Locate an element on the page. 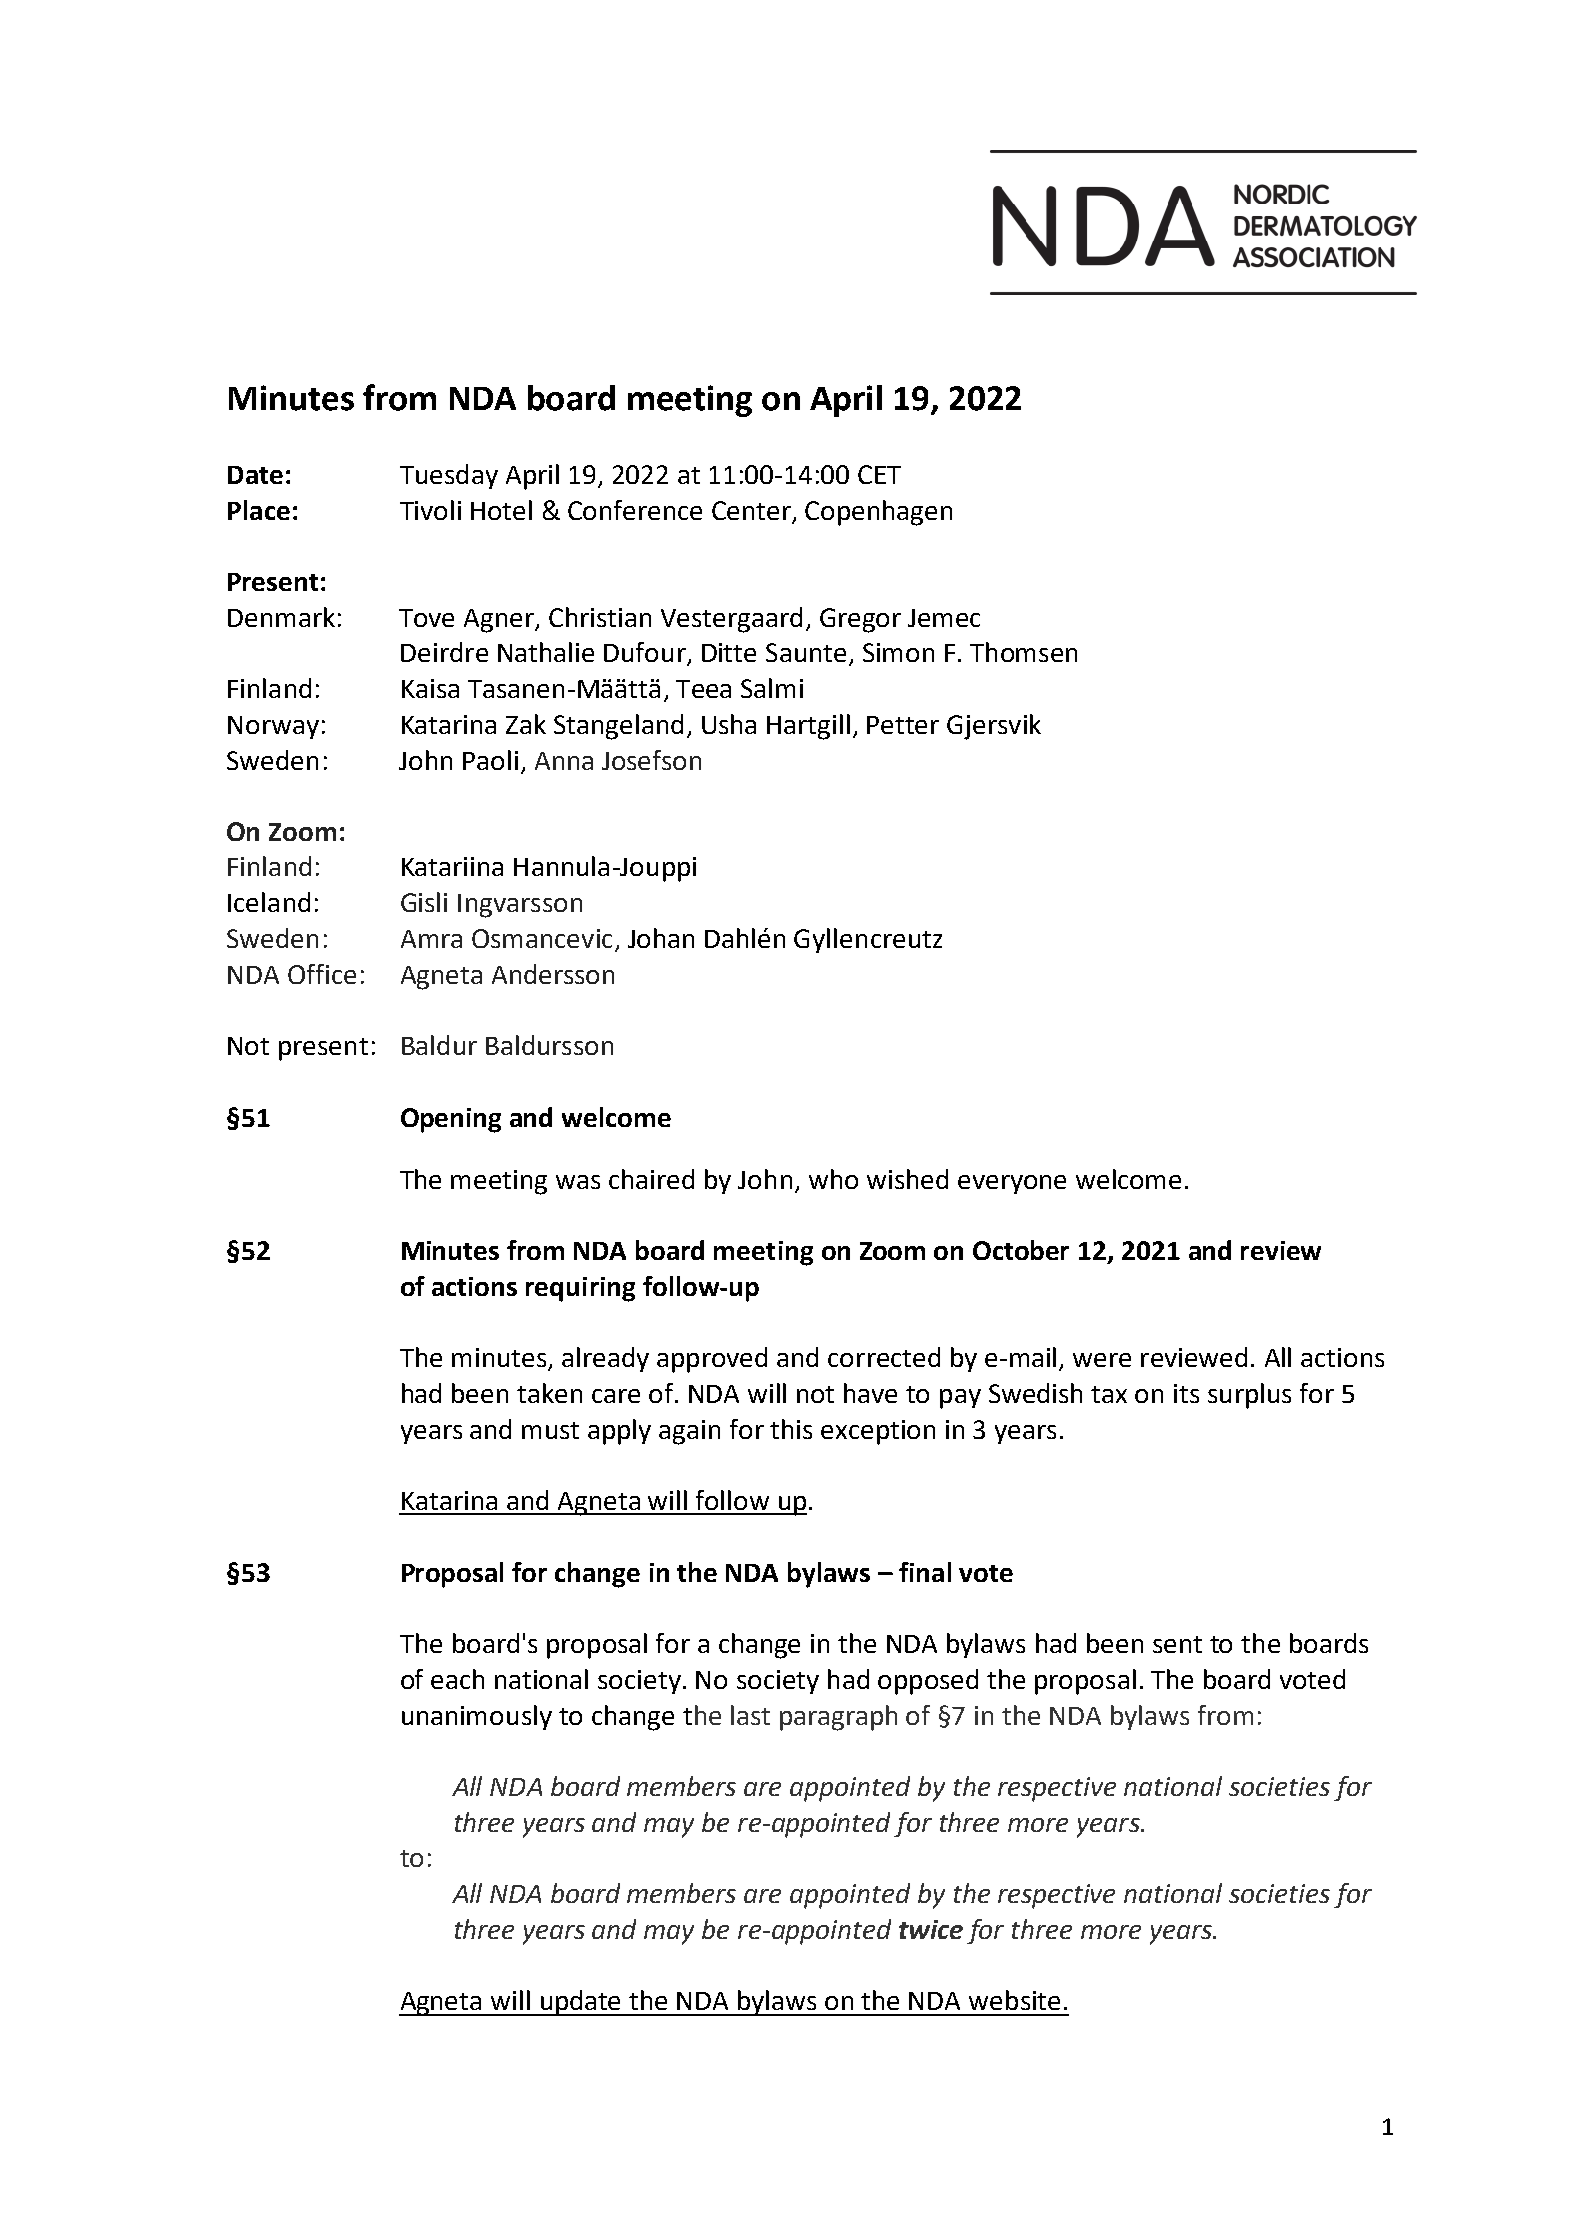 This document has width=1583, height=2239. Amra is located at coordinates (431, 939).
